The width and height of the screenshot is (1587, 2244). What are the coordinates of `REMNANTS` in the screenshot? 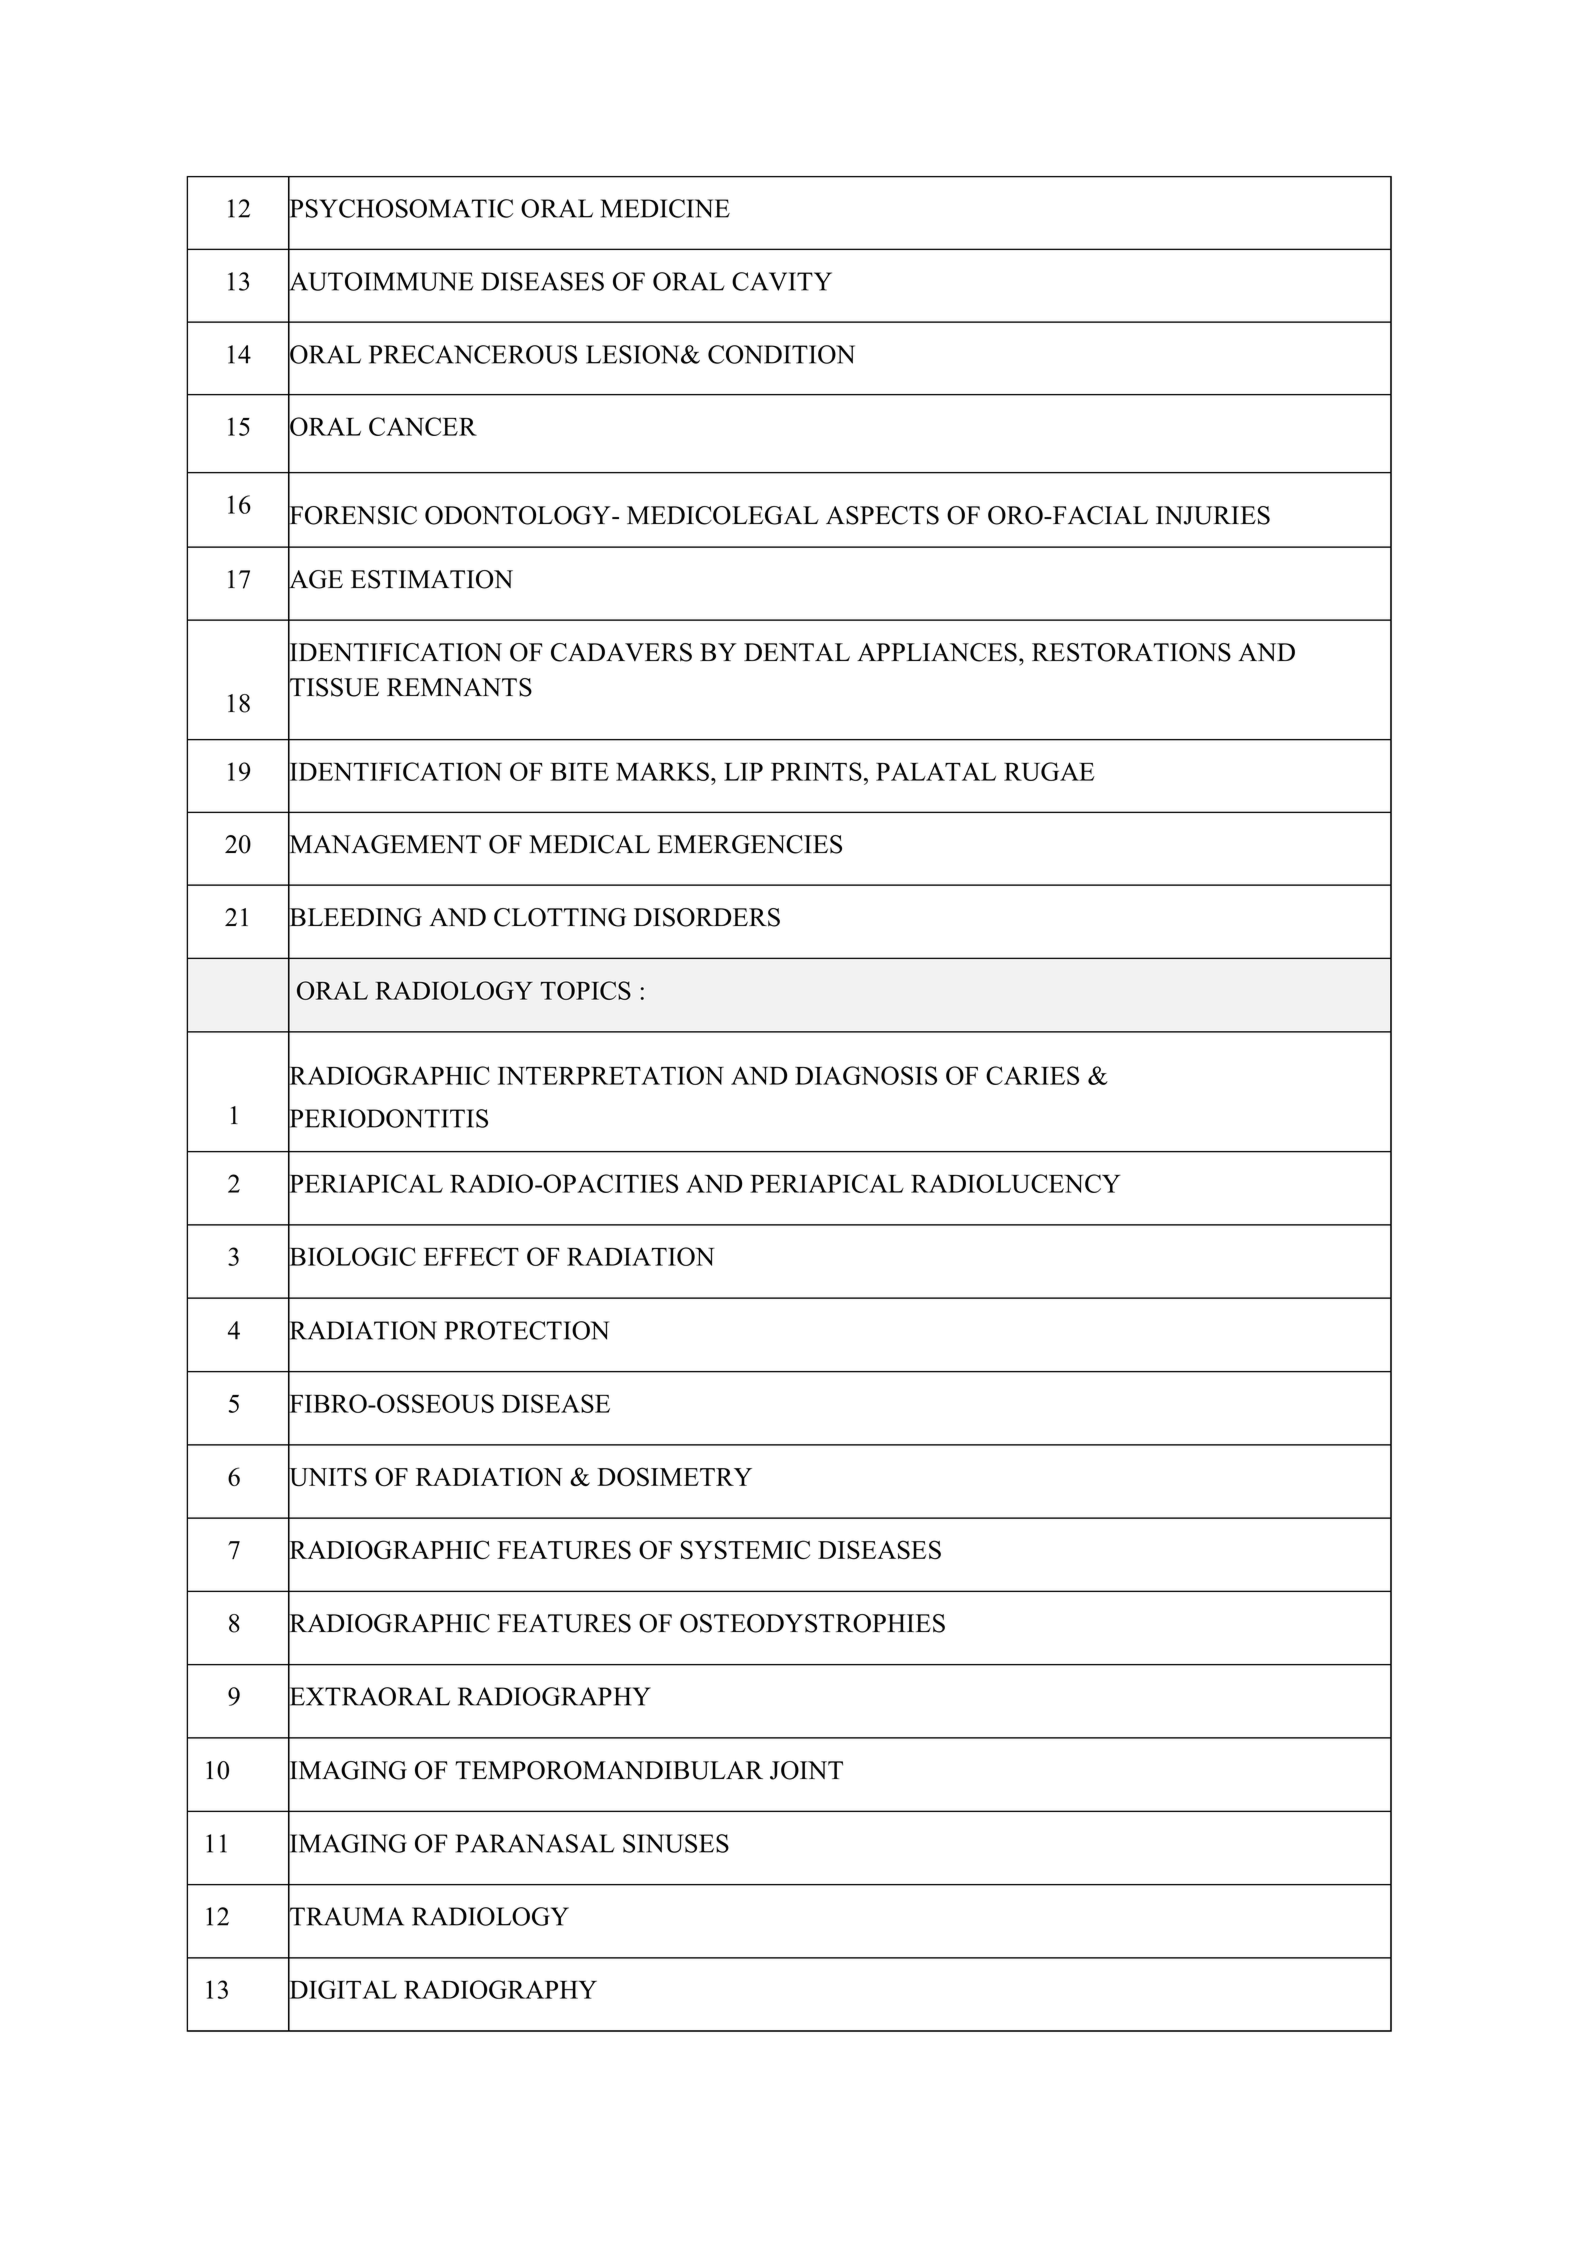 It's located at (459, 687).
